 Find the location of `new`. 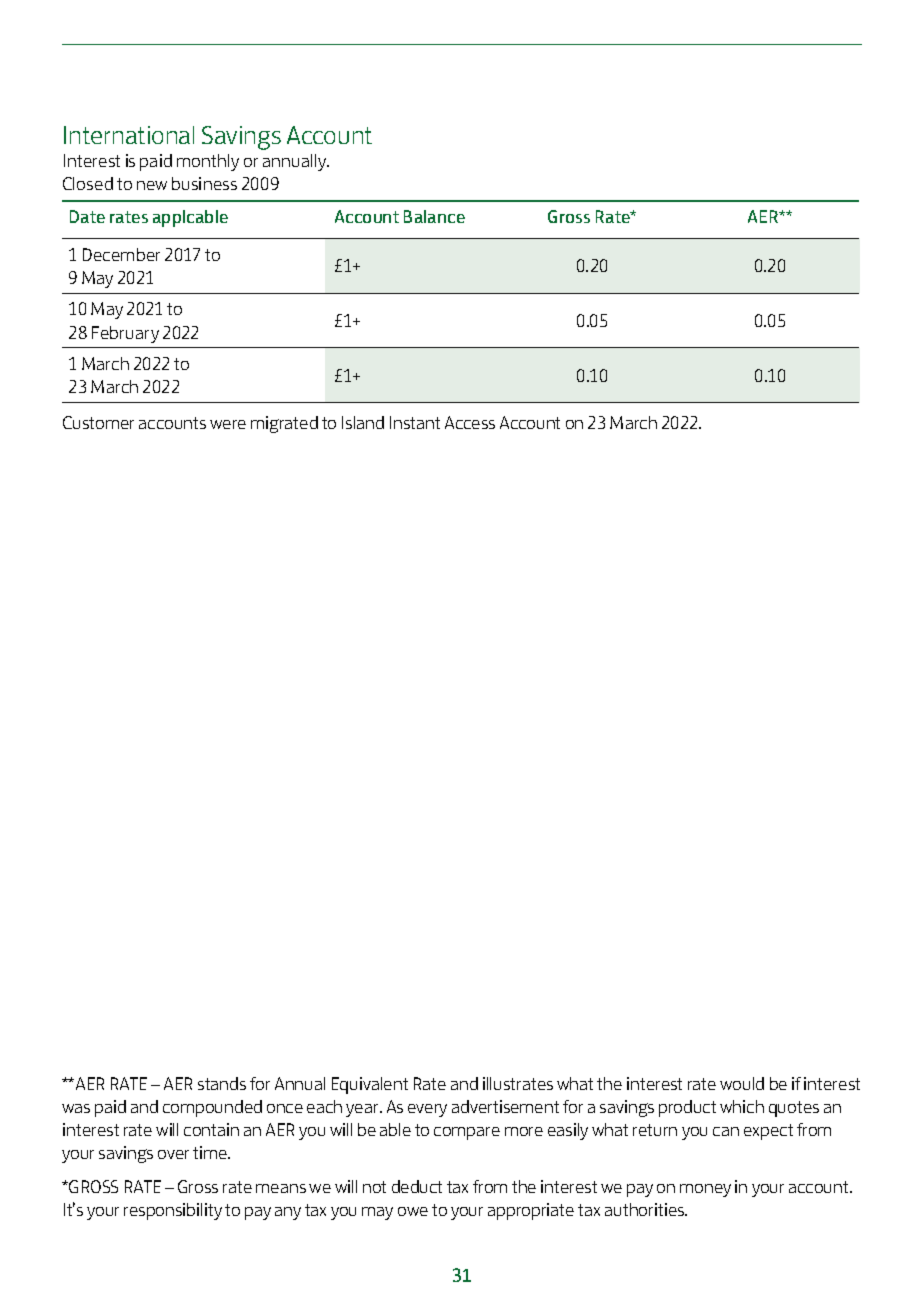

new is located at coordinates (152, 185).
